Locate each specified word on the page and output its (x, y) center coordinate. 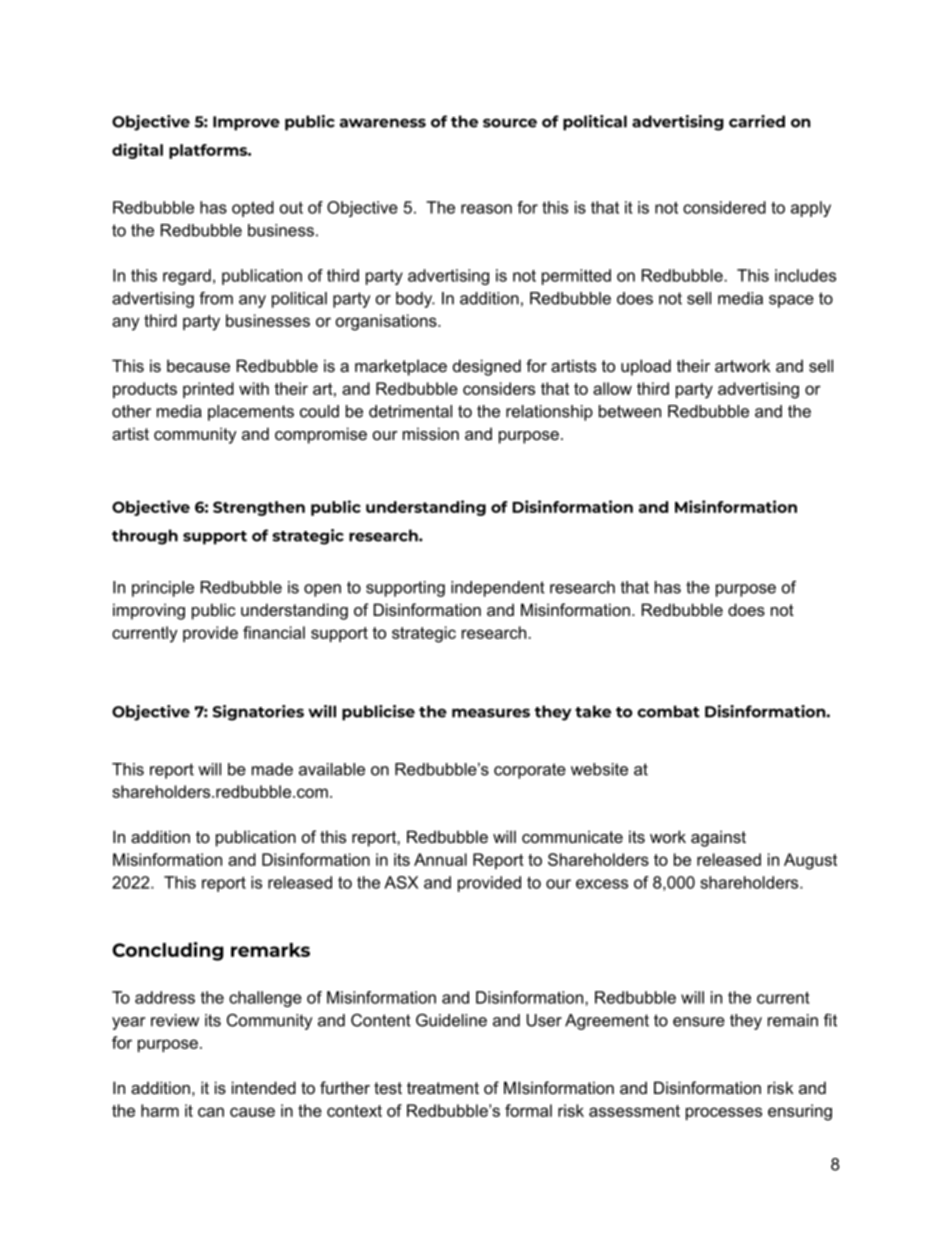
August (810, 861)
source (510, 123)
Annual (440, 859)
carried (757, 121)
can (211, 1112)
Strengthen (259, 508)
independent (498, 589)
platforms (209, 151)
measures (491, 713)
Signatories (258, 713)
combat (668, 711)
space (791, 301)
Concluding (168, 951)
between (630, 411)
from (216, 298)
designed (487, 367)
